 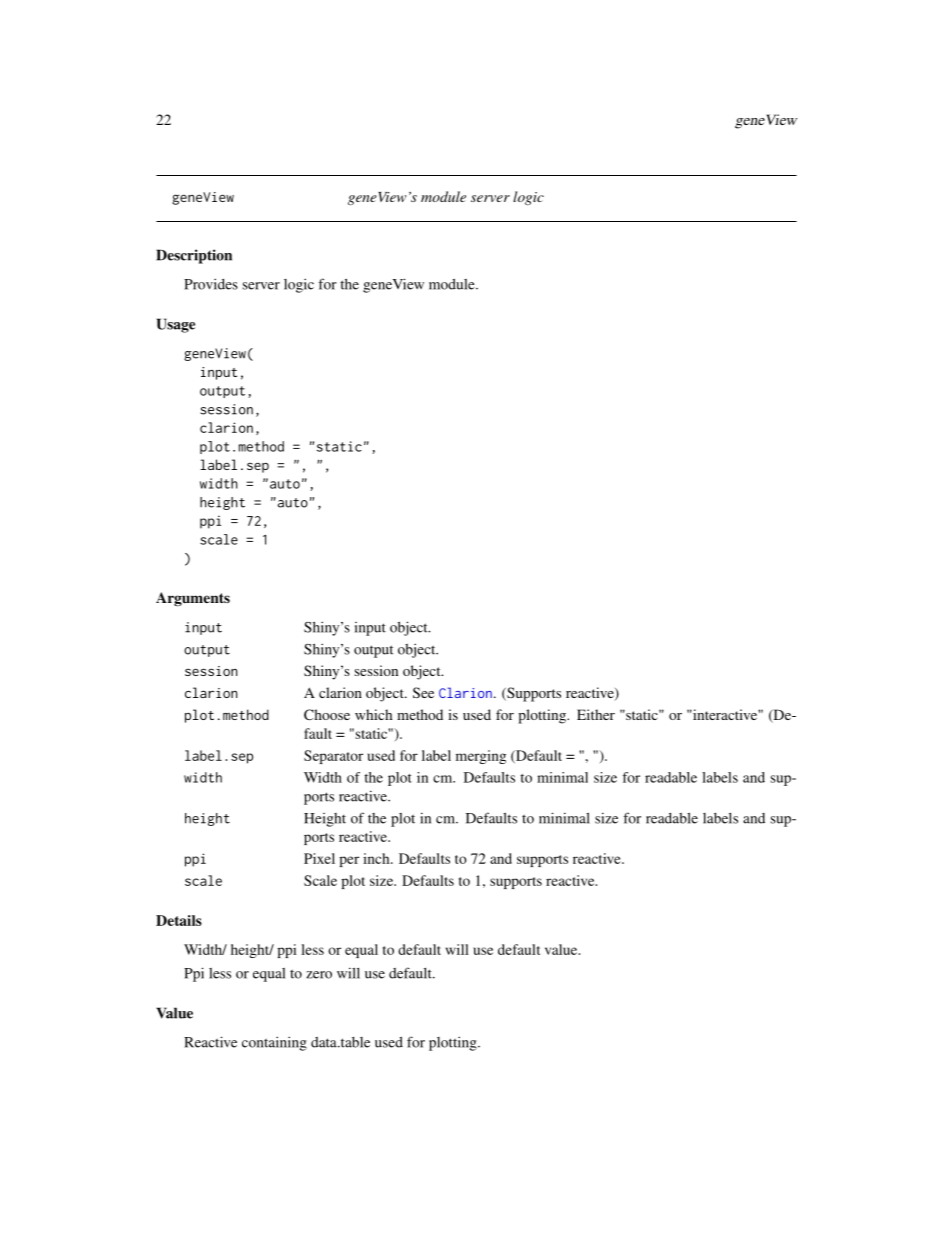 What do you see at coordinates (377, 858) in the screenshot?
I see `inch` at bounding box center [377, 858].
